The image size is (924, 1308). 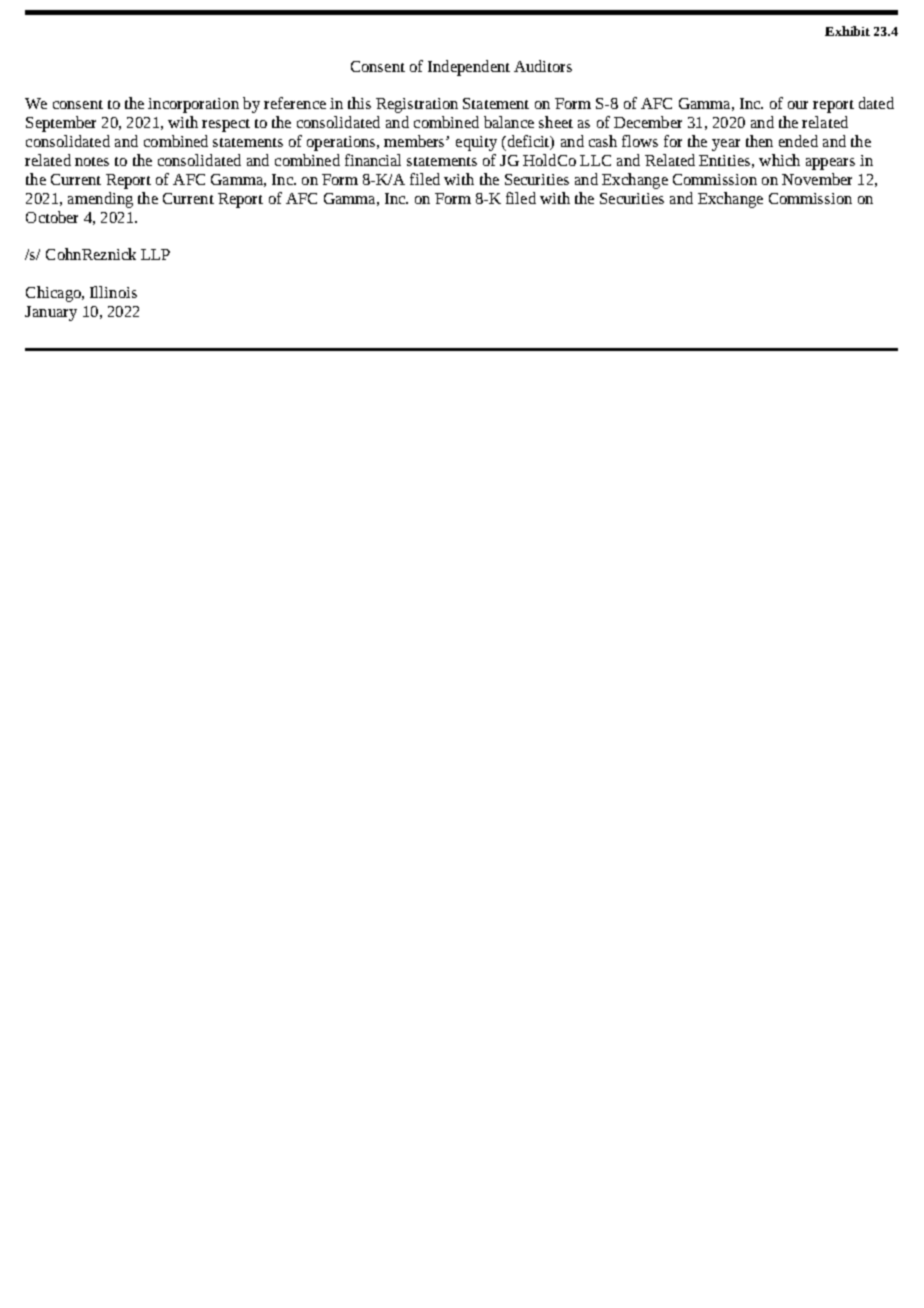 I want to click on notes, so click(x=92, y=161).
